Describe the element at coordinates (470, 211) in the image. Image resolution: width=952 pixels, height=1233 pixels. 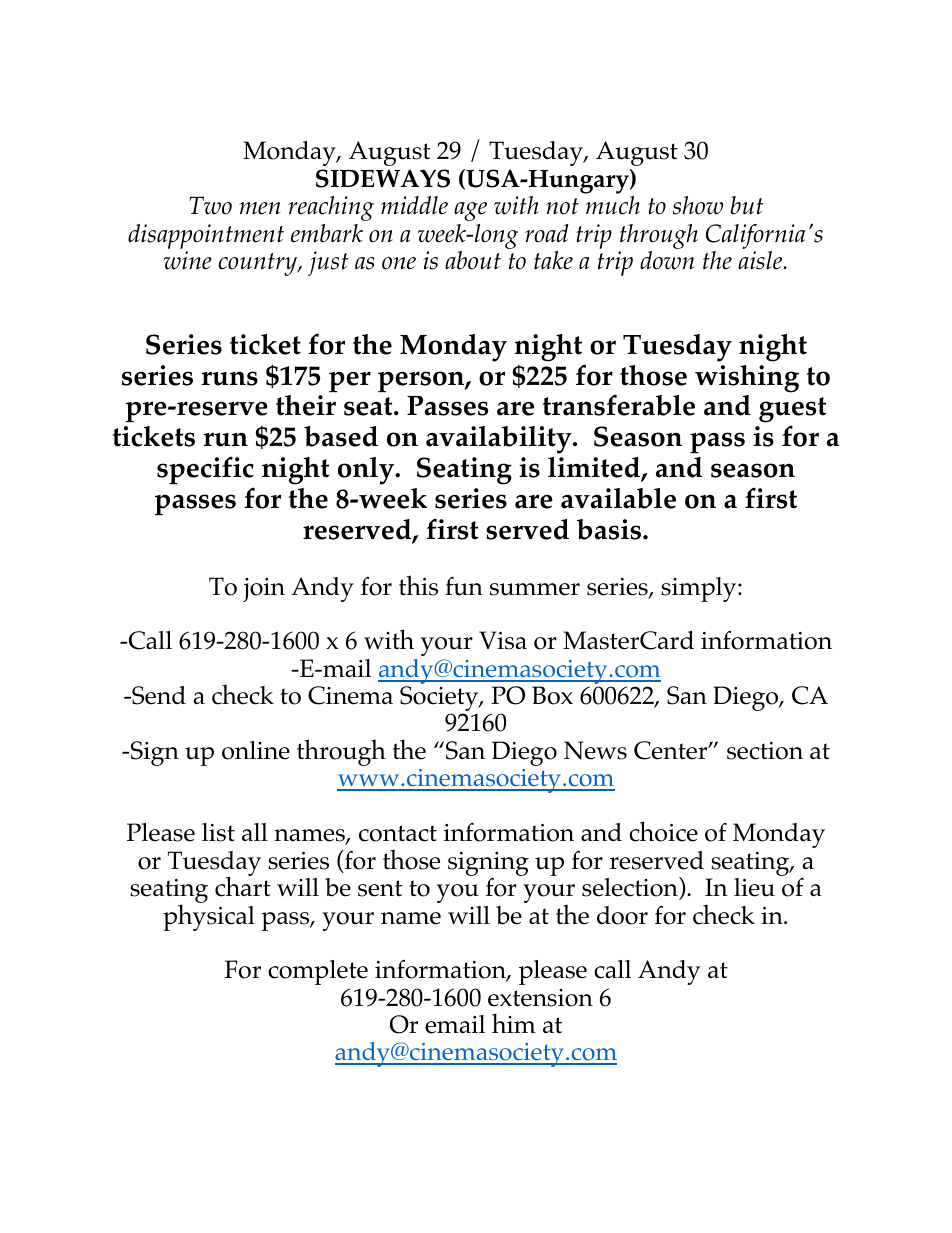
I see `age` at that location.
